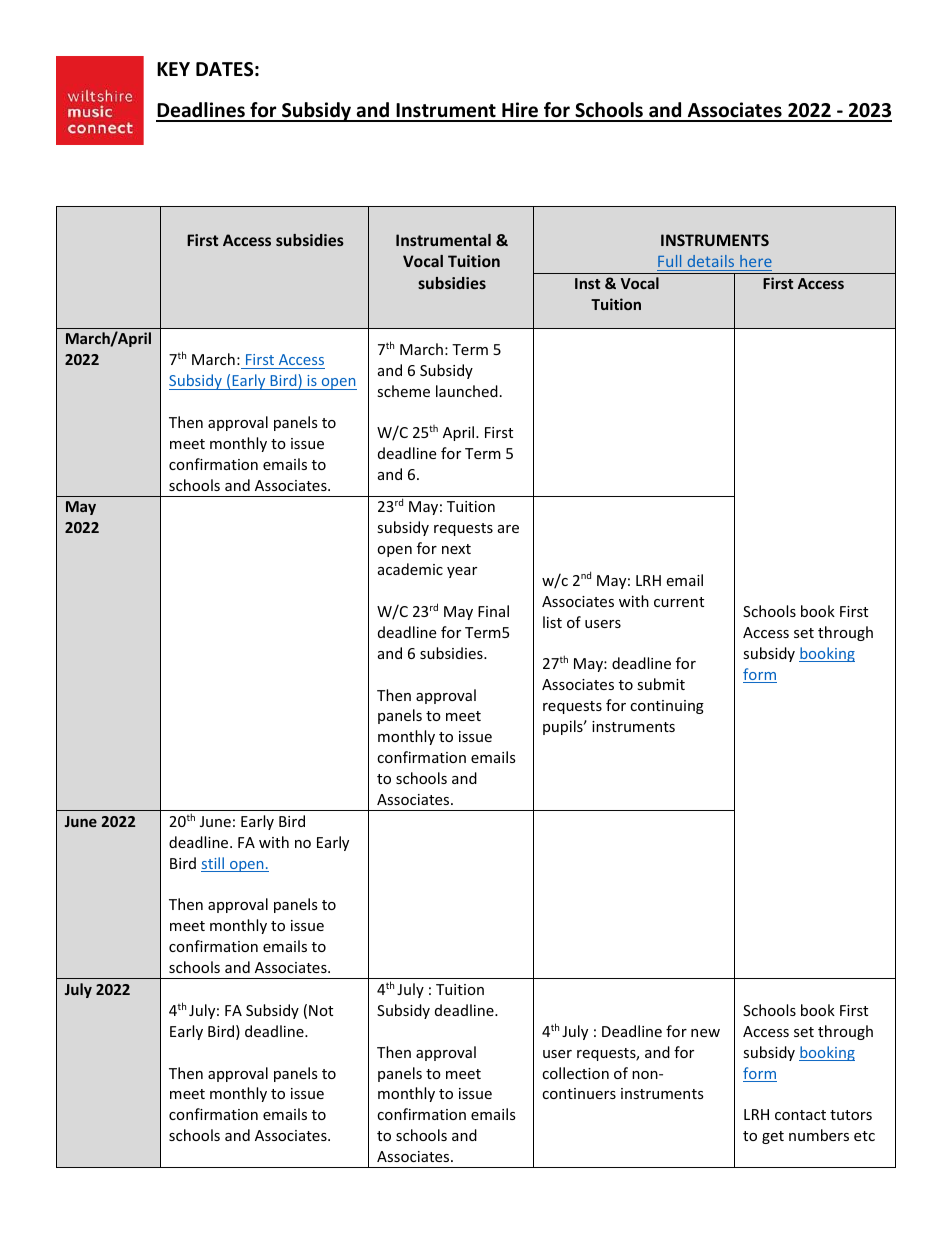 This image has height=1233, width=952. What do you see at coordinates (173, 69) in the image?
I see `KEY` at bounding box center [173, 69].
